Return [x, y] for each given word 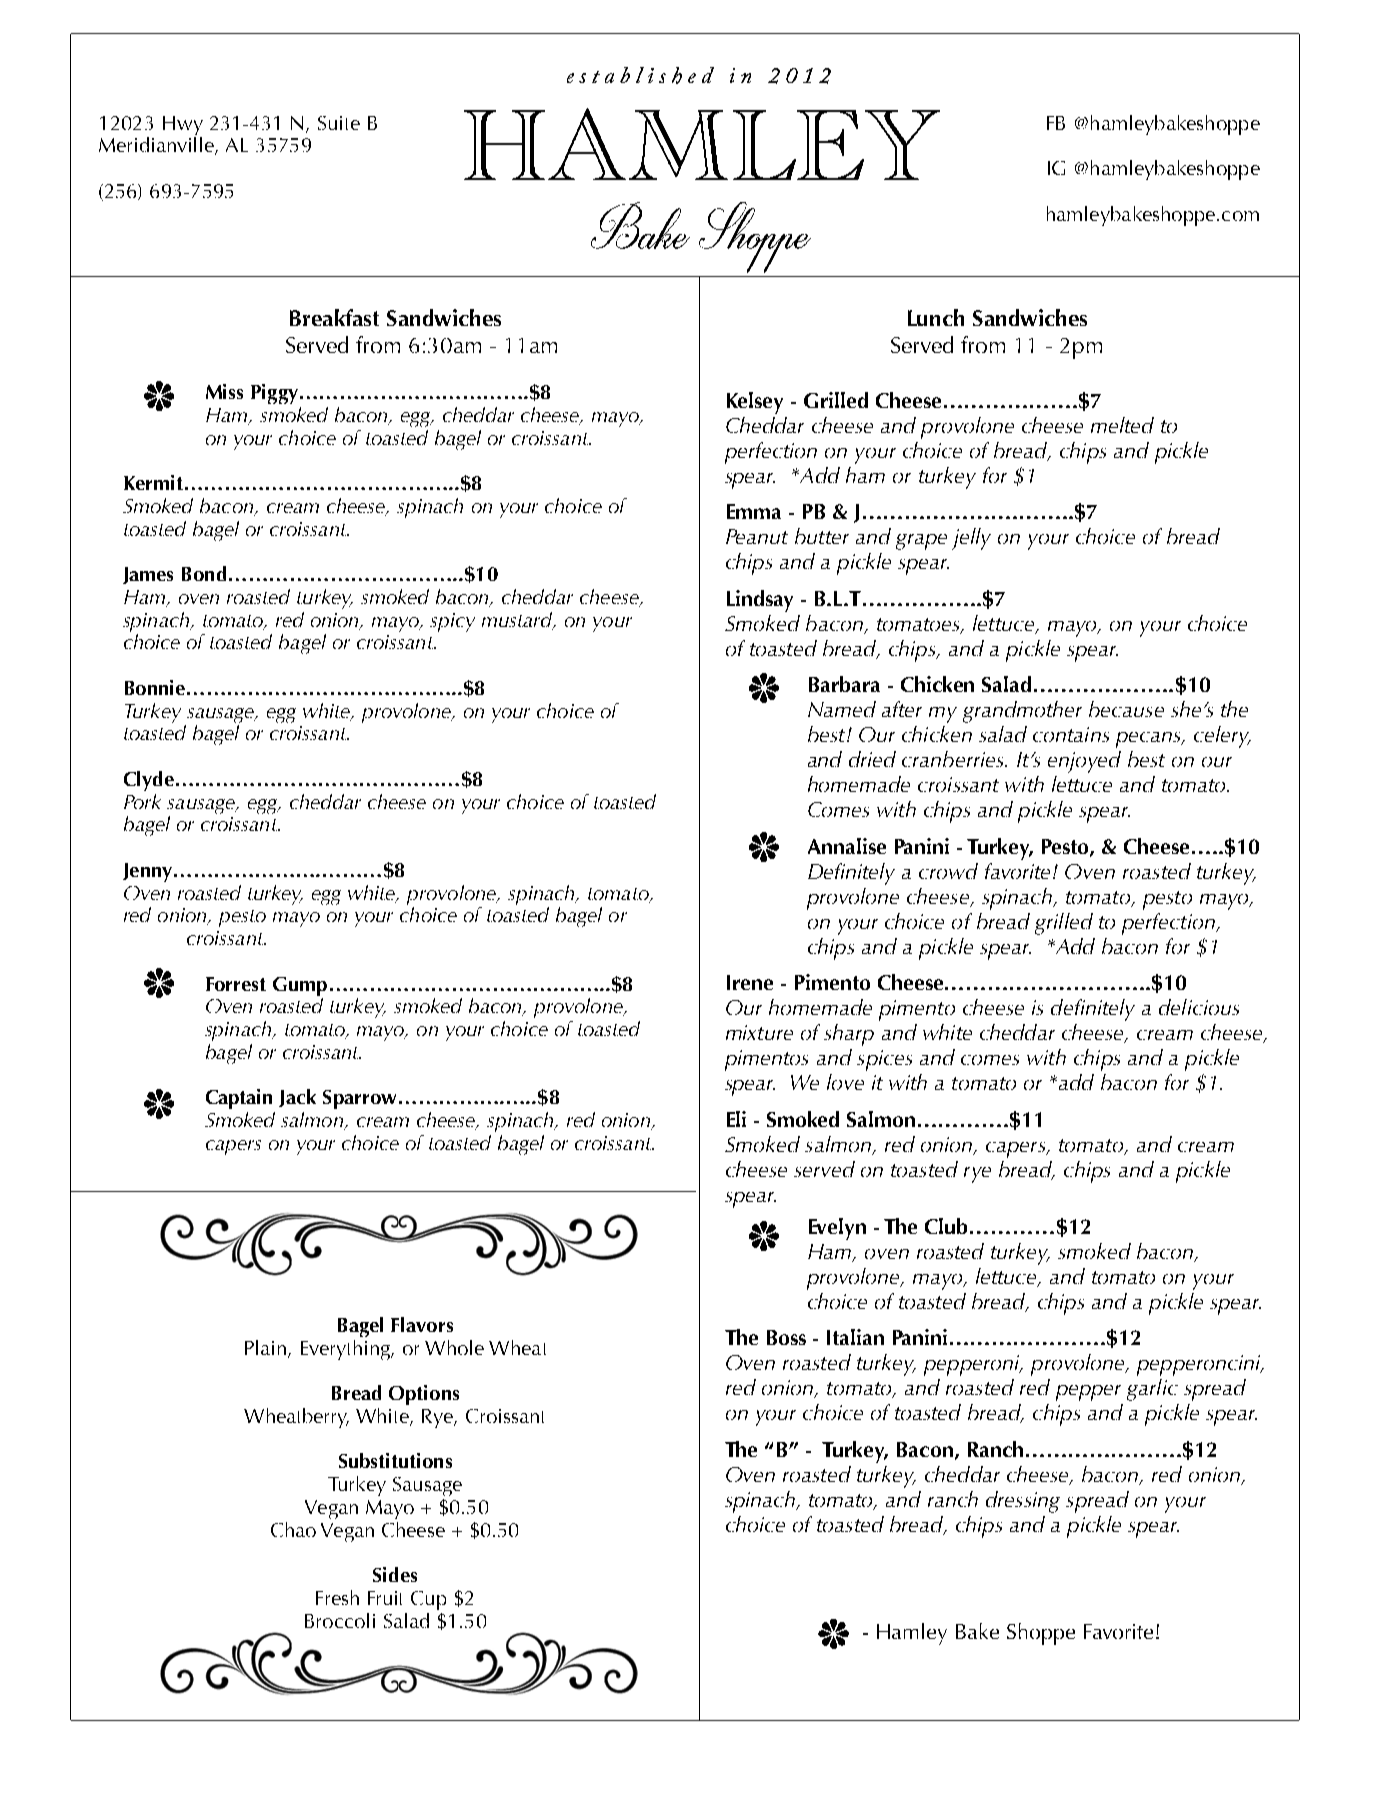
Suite [339, 123]
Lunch [936, 317]
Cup [428, 1600]
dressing [1023, 1502]
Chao [293, 1529]
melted [1122, 425]
